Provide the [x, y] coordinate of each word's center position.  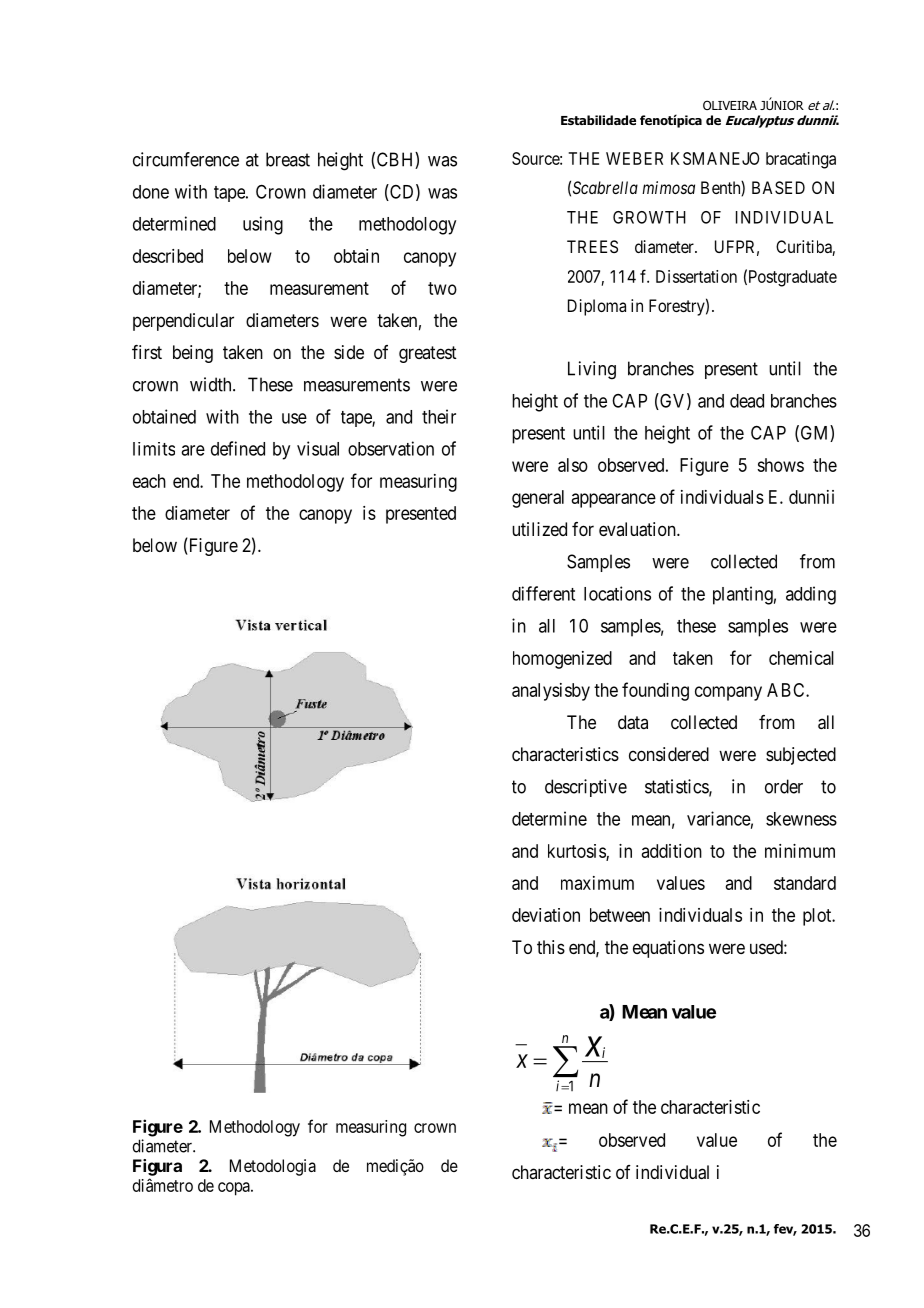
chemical [801, 658]
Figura [157, 1167]
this [551, 947]
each [149, 481]
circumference [186, 159]
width [212, 384]
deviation [546, 915]
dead [747, 401]
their [439, 416]
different [543, 593]
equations [668, 949]
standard [805, 883]
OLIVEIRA [730, 105]
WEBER [634, 158]
